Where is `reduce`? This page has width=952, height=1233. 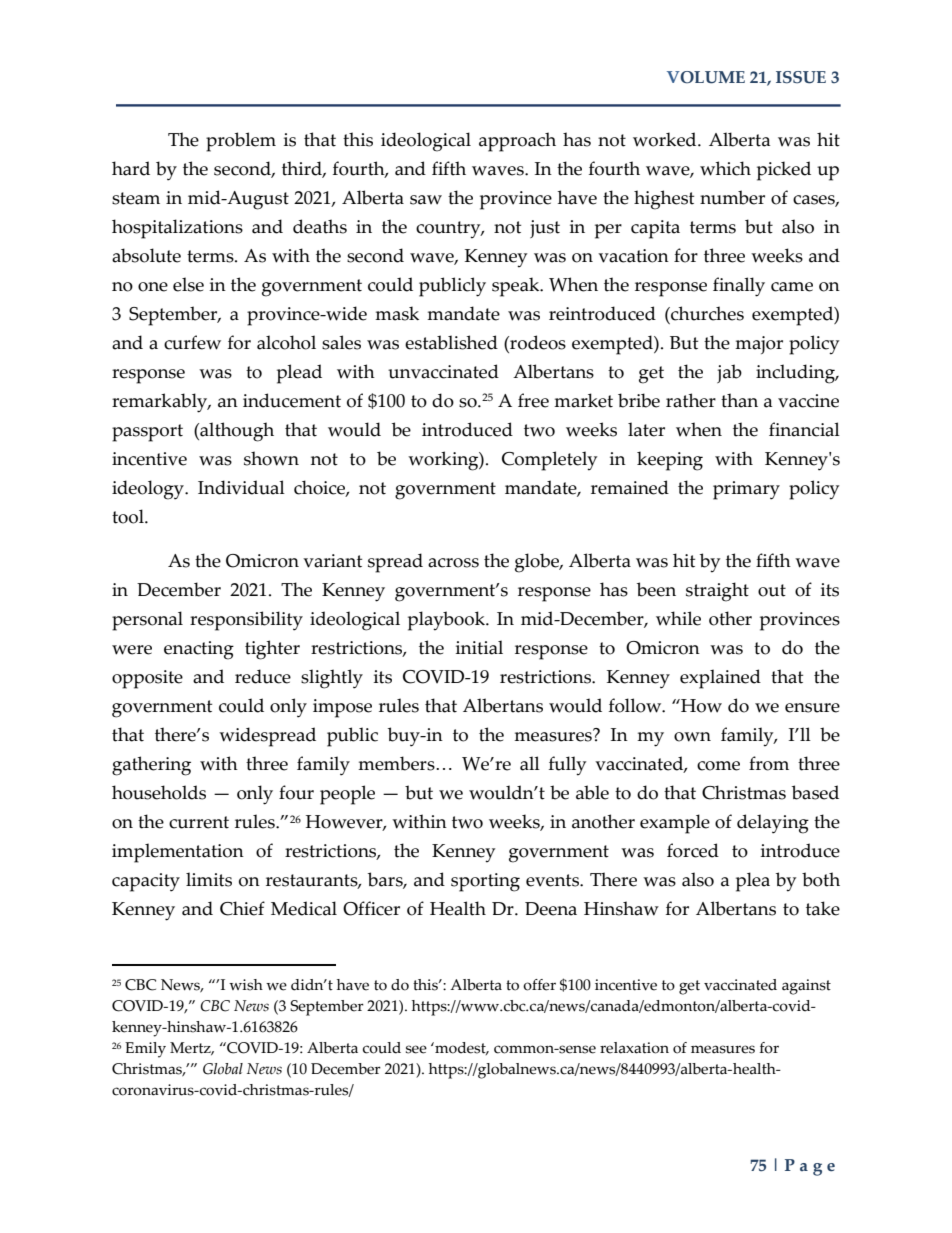
reduce is located at coordinates (263, 676).
